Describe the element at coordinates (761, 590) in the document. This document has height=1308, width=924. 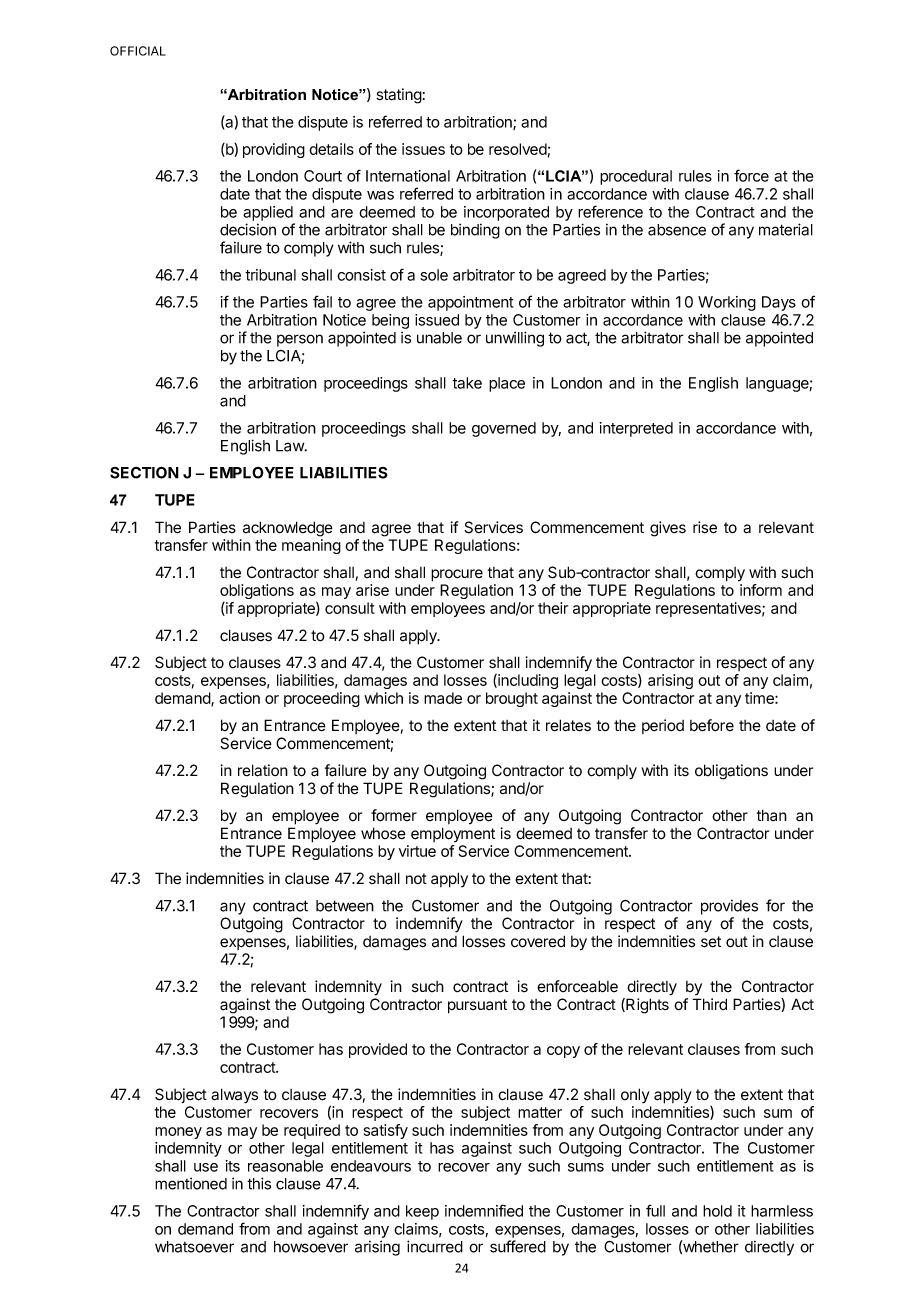
I see `inform` at that location.
